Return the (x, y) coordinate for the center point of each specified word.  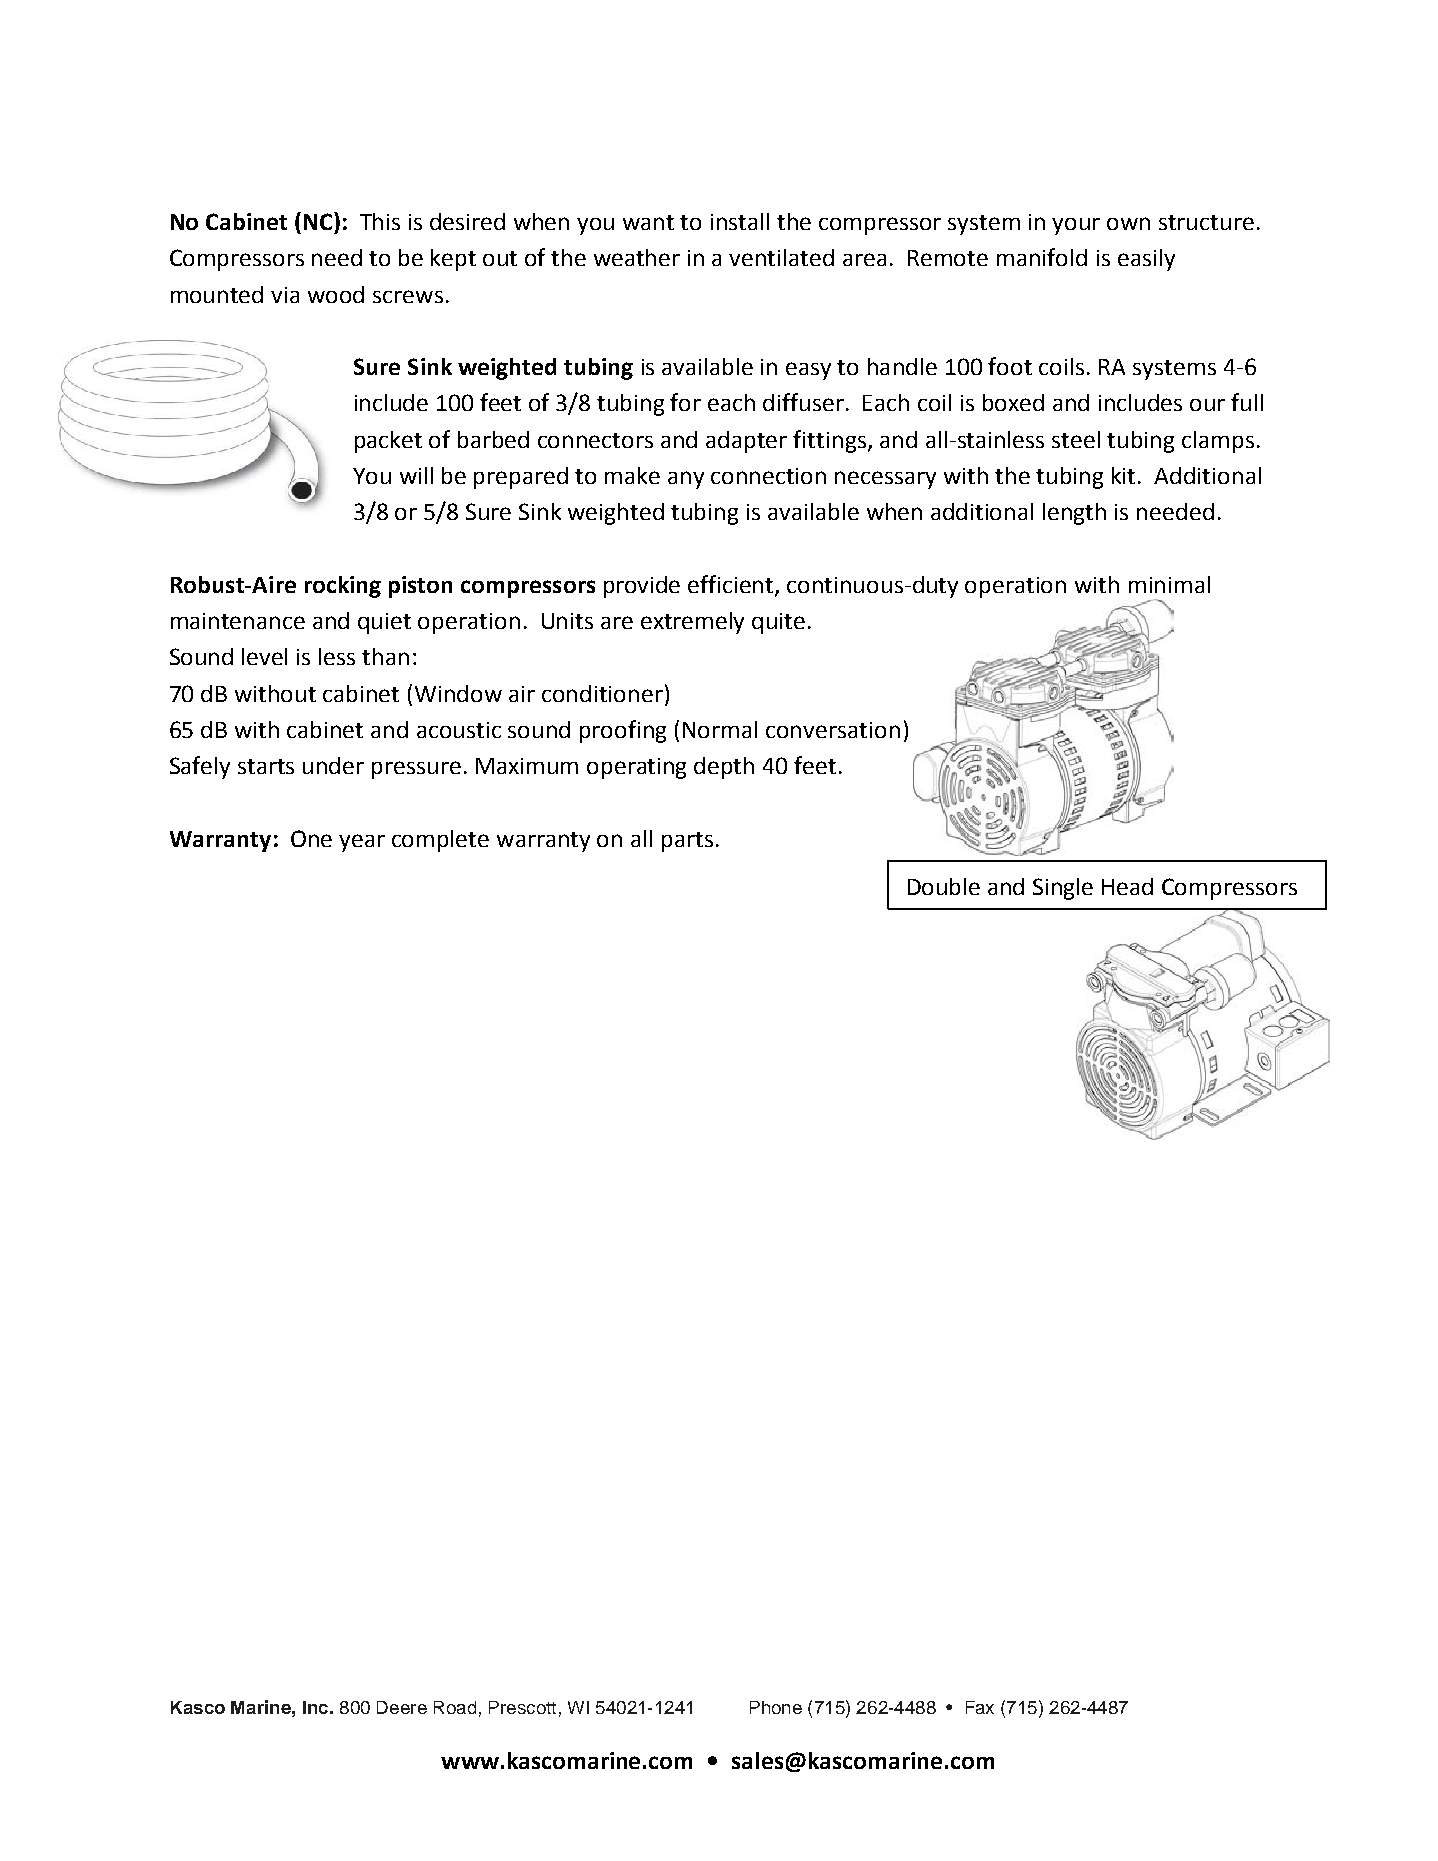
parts (687, 842)
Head (1127, 886)
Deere (402, 1707)
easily (1146, 260)
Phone (776, 1707)
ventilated (781, 257)
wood (336, 294)
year (362, 843)
